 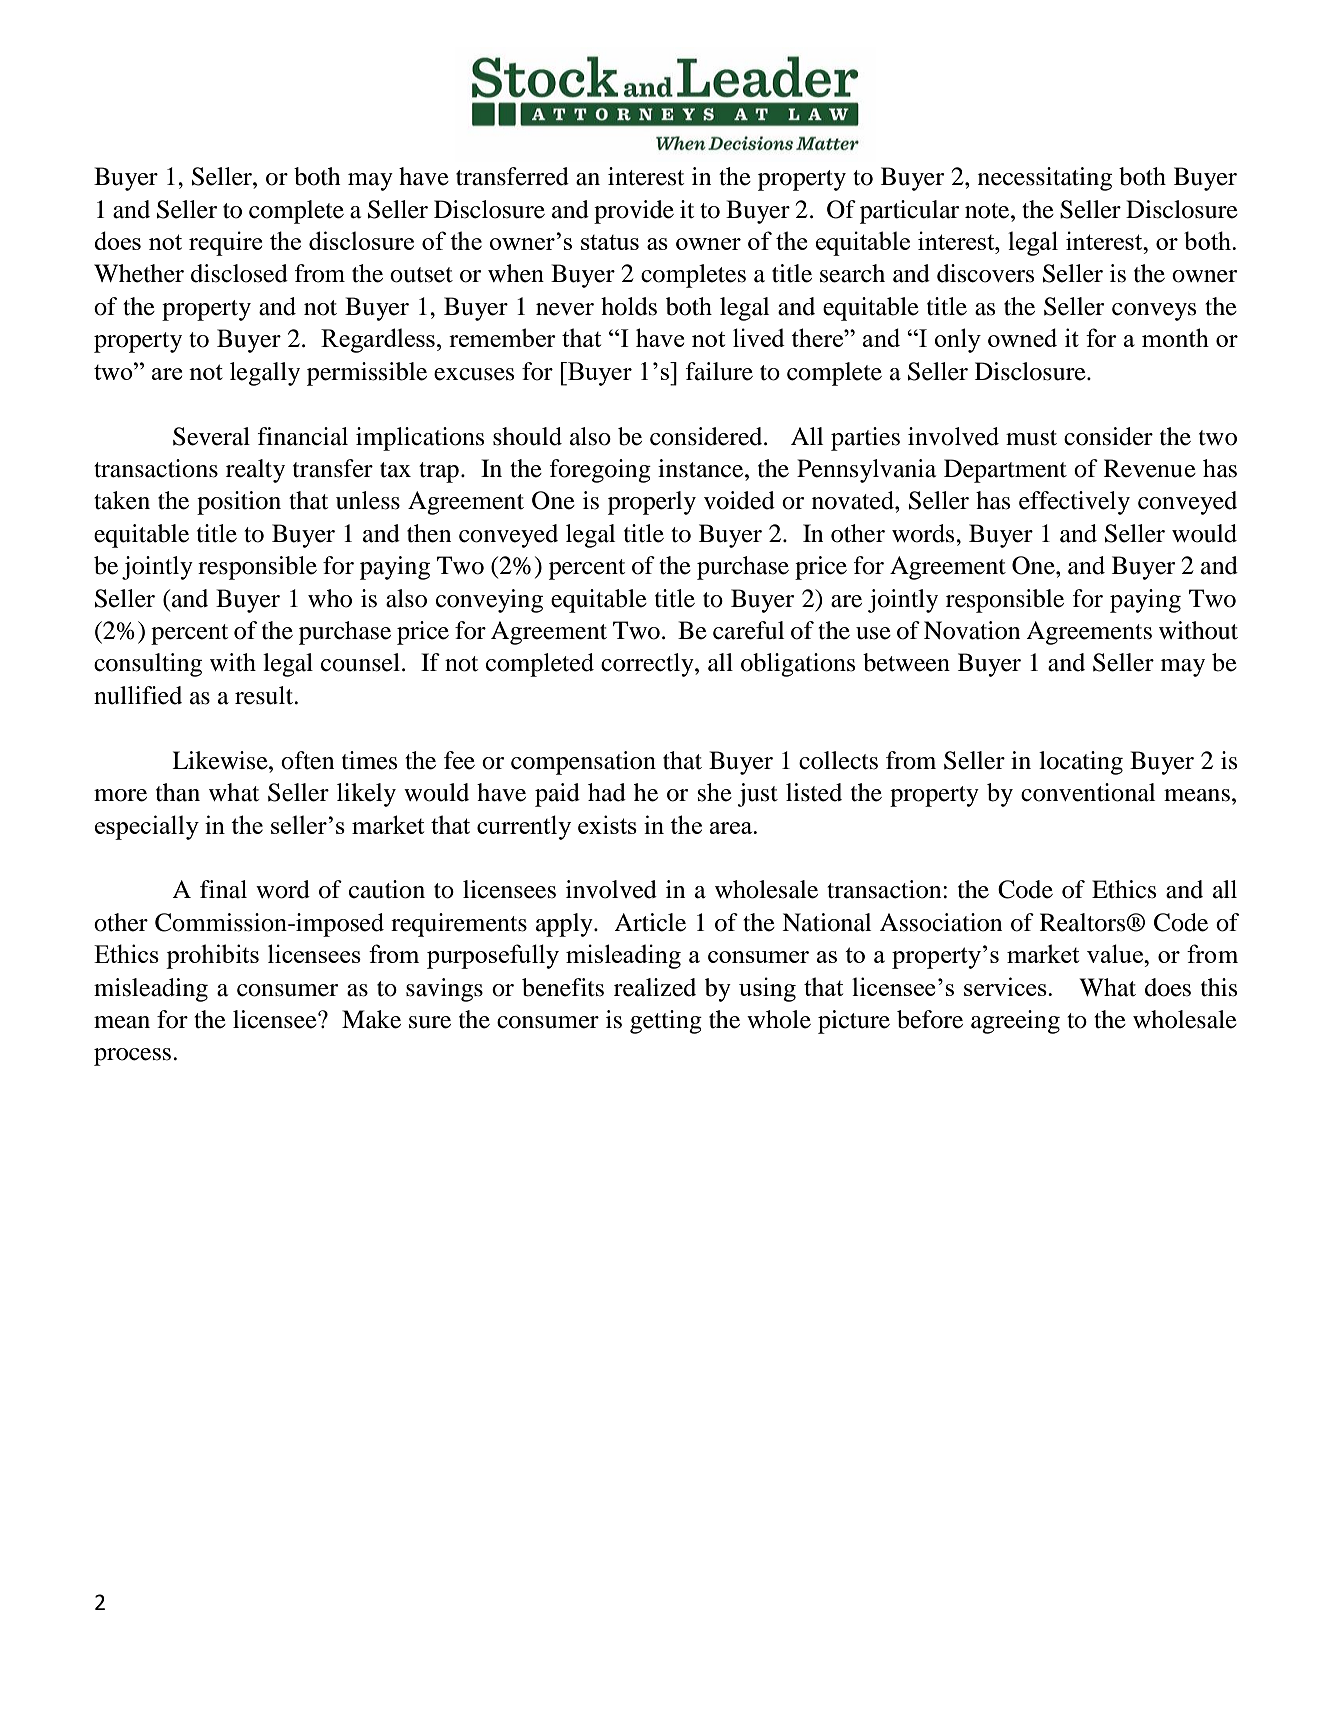 What do you see at coordinates (1045, 179) in the screenshot?
I see `necessitating` at bounding box center [1045, 179].
